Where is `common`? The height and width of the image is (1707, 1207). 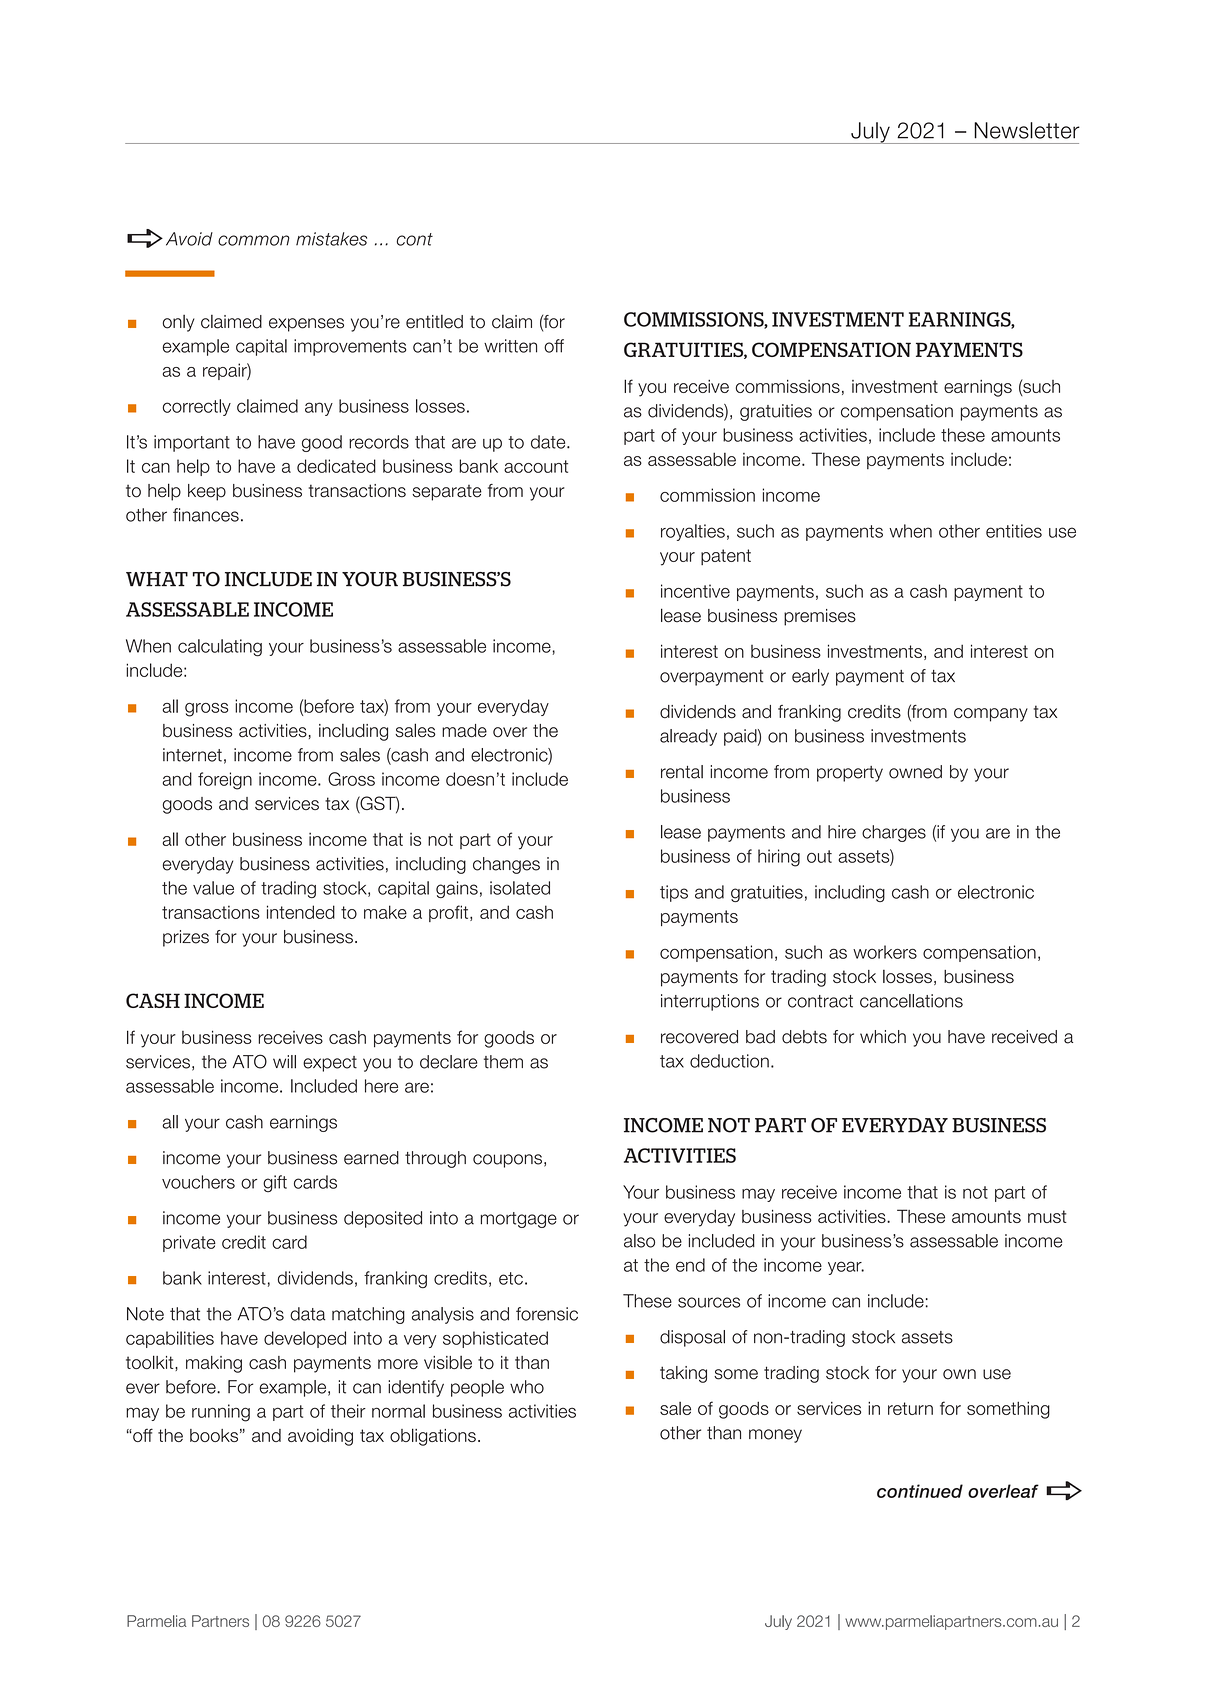
common is located at coordinates (254, 240).
